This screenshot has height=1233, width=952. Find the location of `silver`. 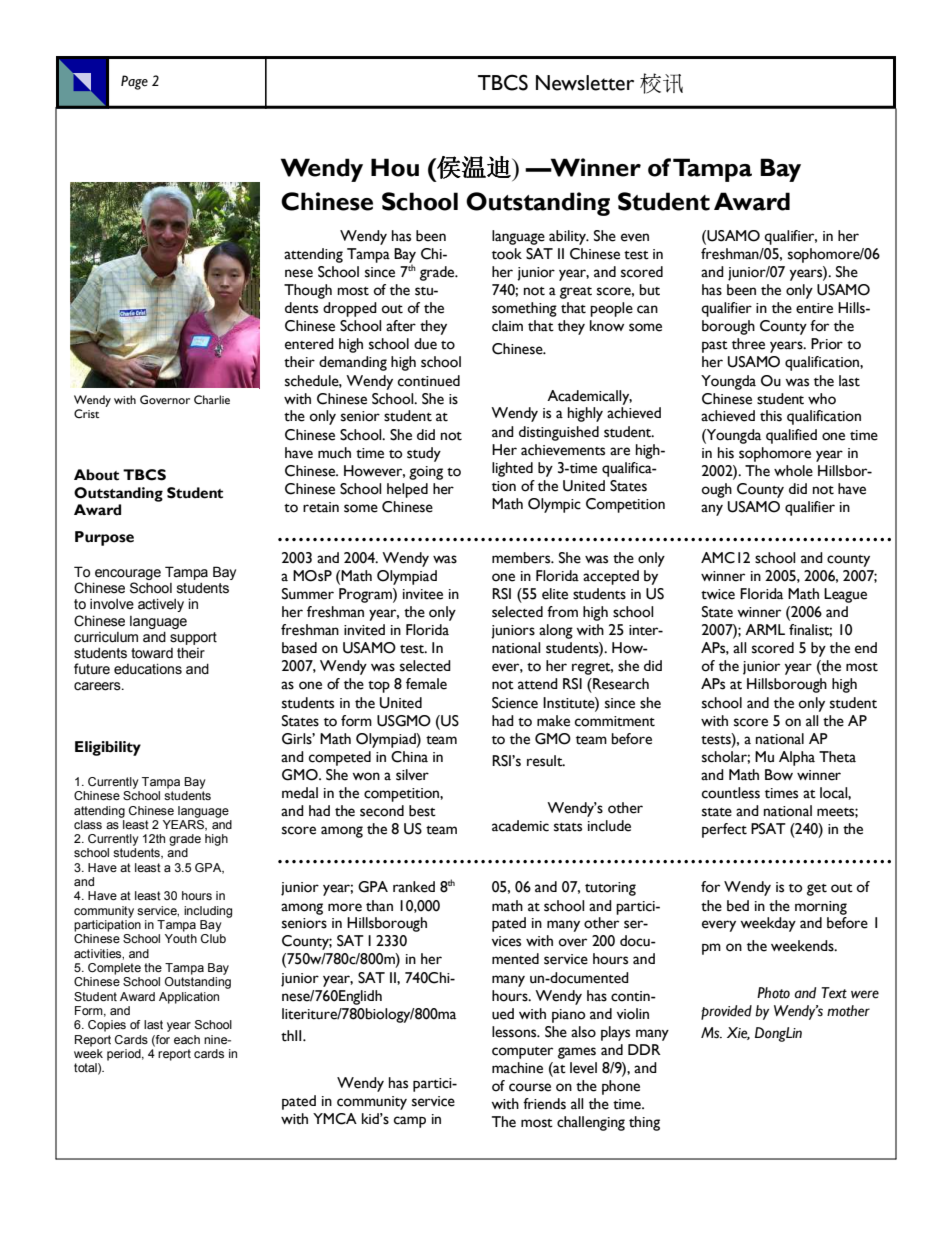

silver is located at coordinates (412, 775).
